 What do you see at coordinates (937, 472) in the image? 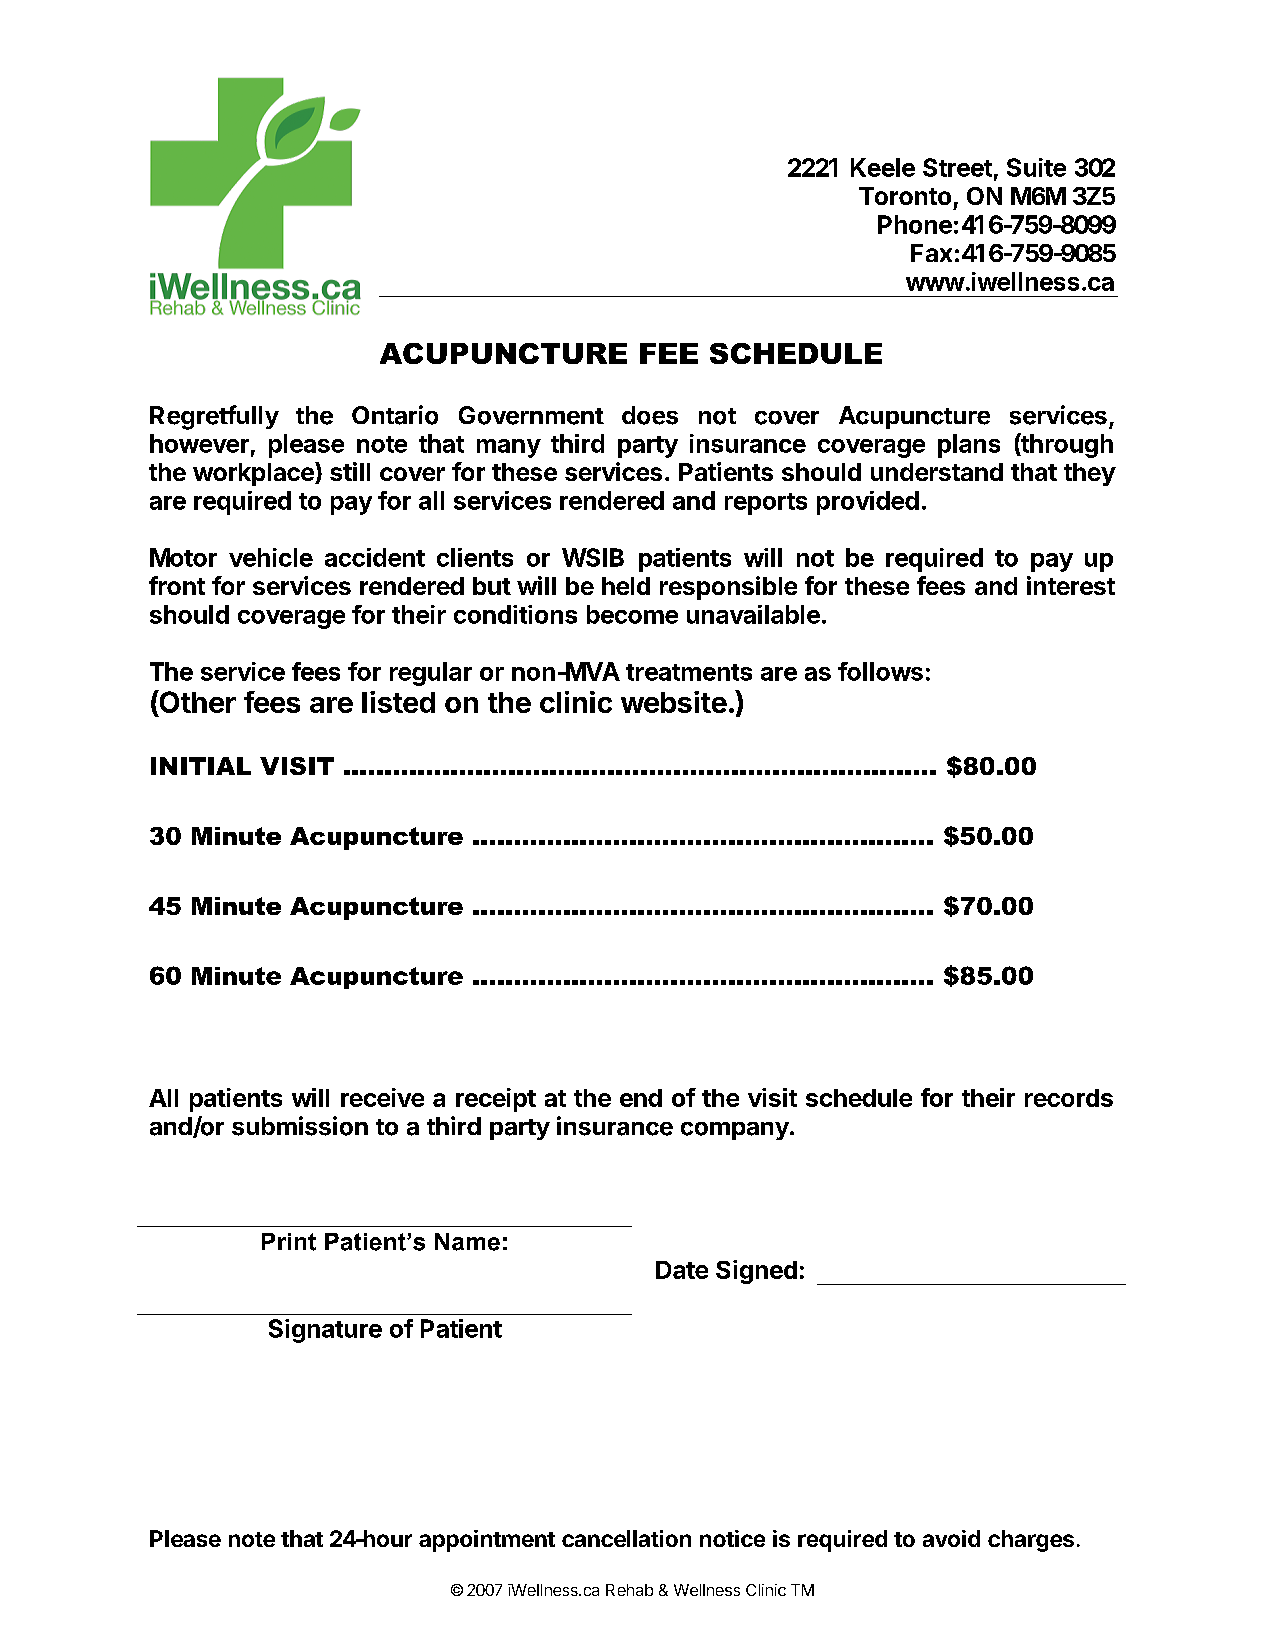
I see `understand` at bounding box center [937, 472].
